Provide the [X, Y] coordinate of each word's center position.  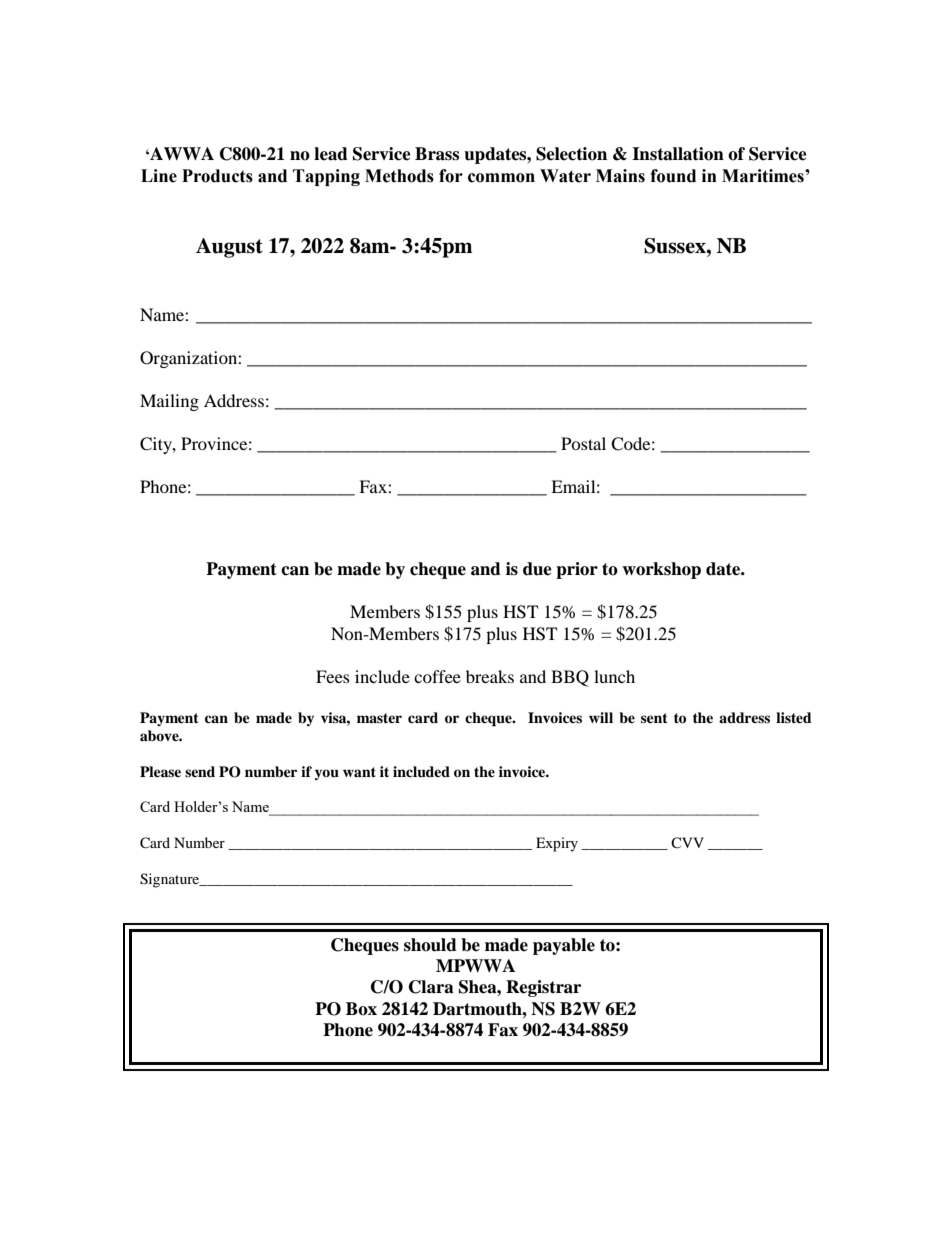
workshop [661, 570]
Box [361, 1009]
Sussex [676, 246]
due [537, 569]
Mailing [169, 402]
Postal [583, 443]
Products [217, 176]
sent [654, 718]
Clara [431, 987]
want [359, 772]
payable [564, 946]
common [501, 178]
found [673, 176]
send [200, 771]
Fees [333, 676]
